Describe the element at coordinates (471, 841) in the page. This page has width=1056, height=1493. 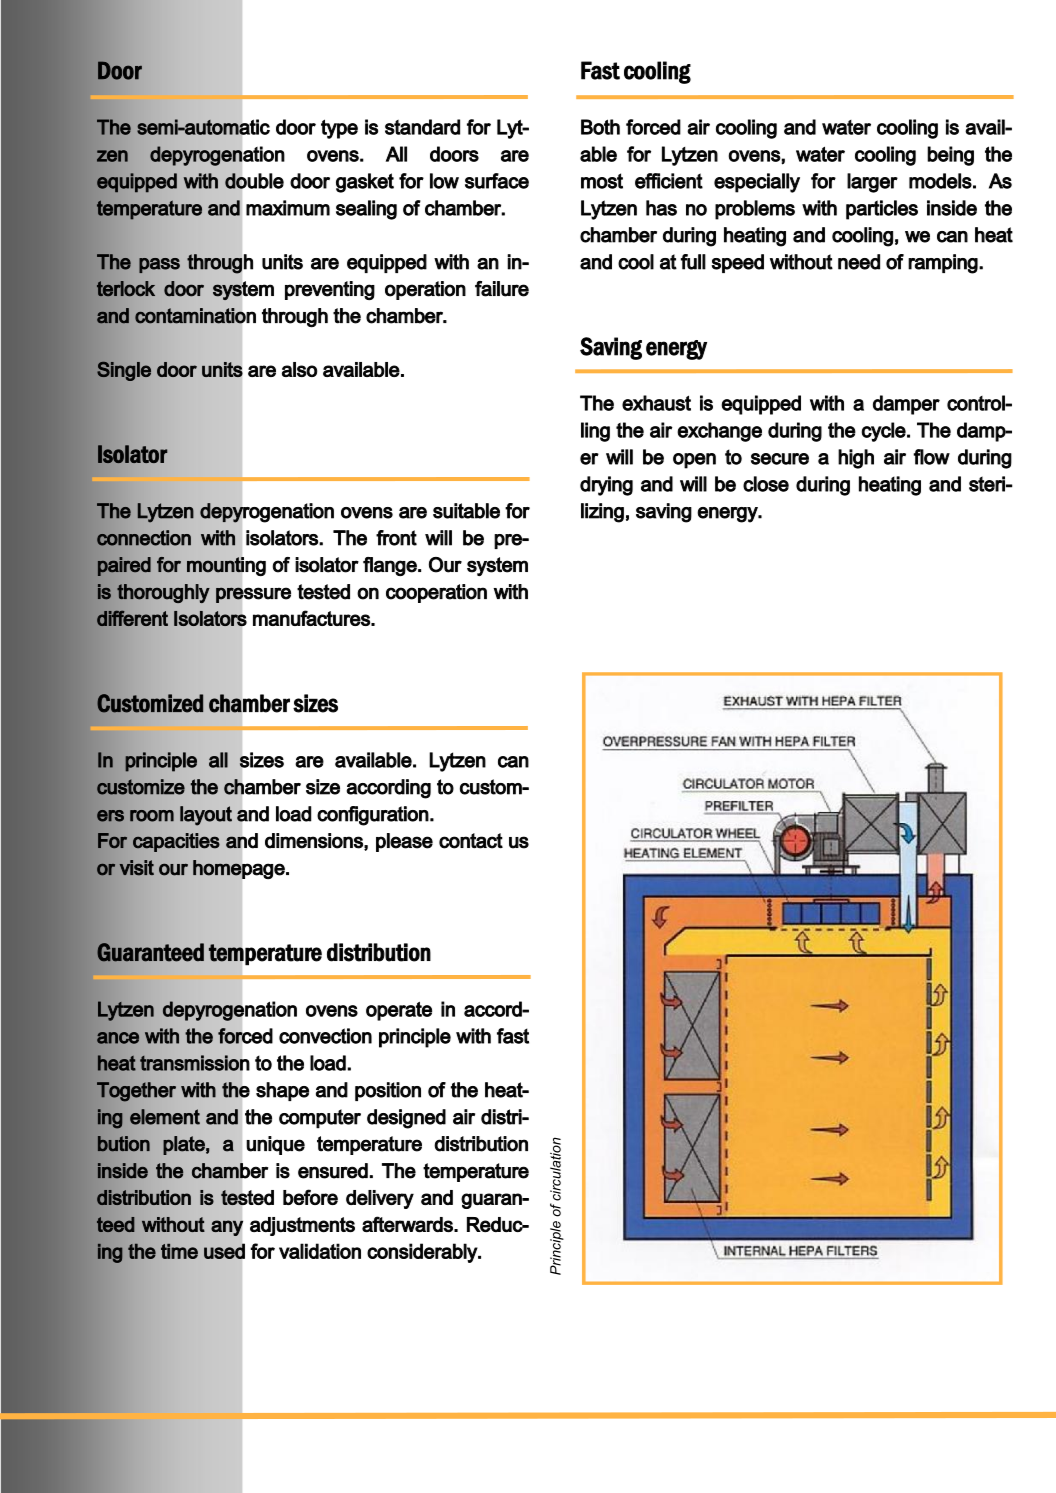
I see `contact` at that location.
